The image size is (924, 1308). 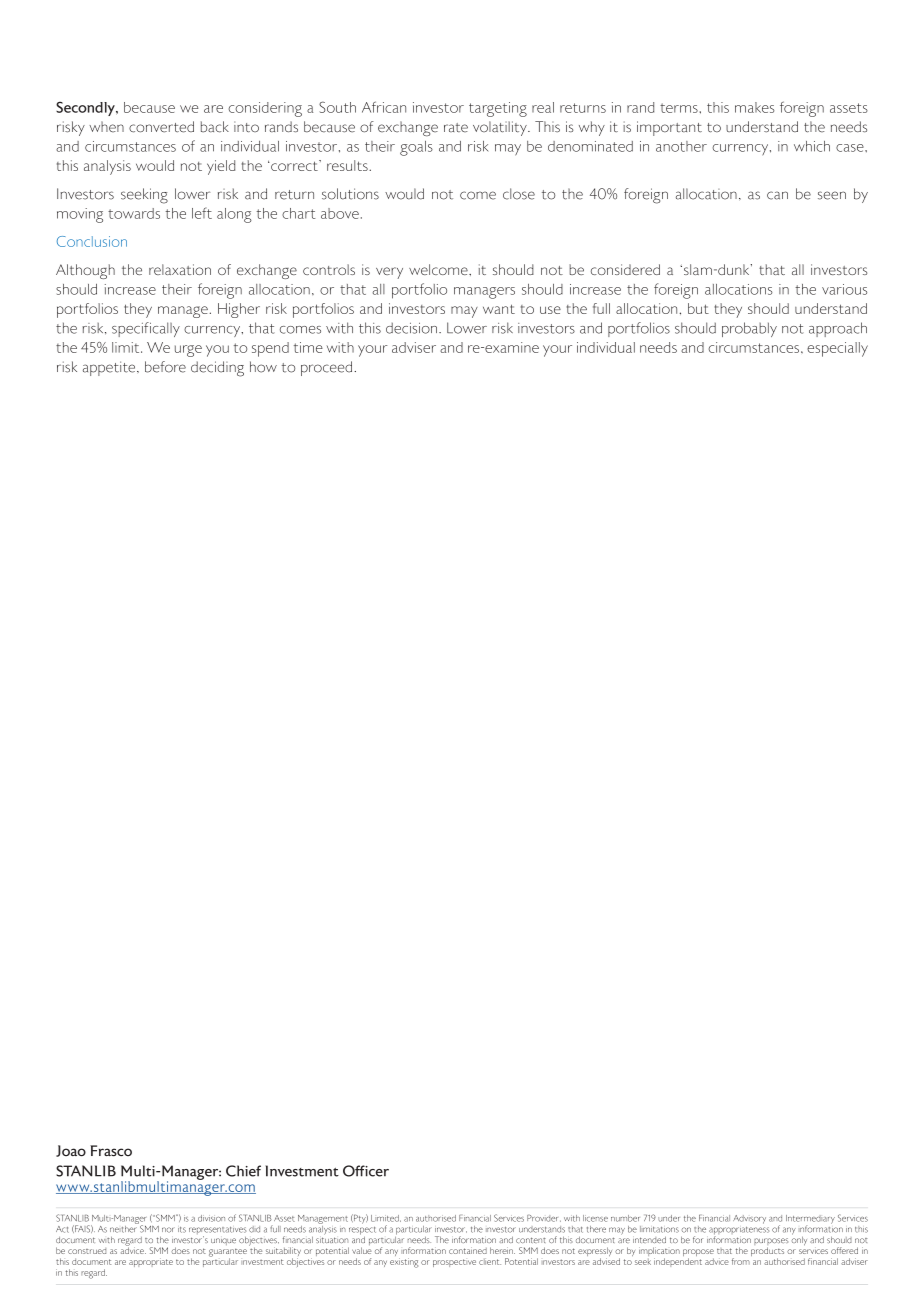 I want to click on proceed, so click(x=328, y=368).
